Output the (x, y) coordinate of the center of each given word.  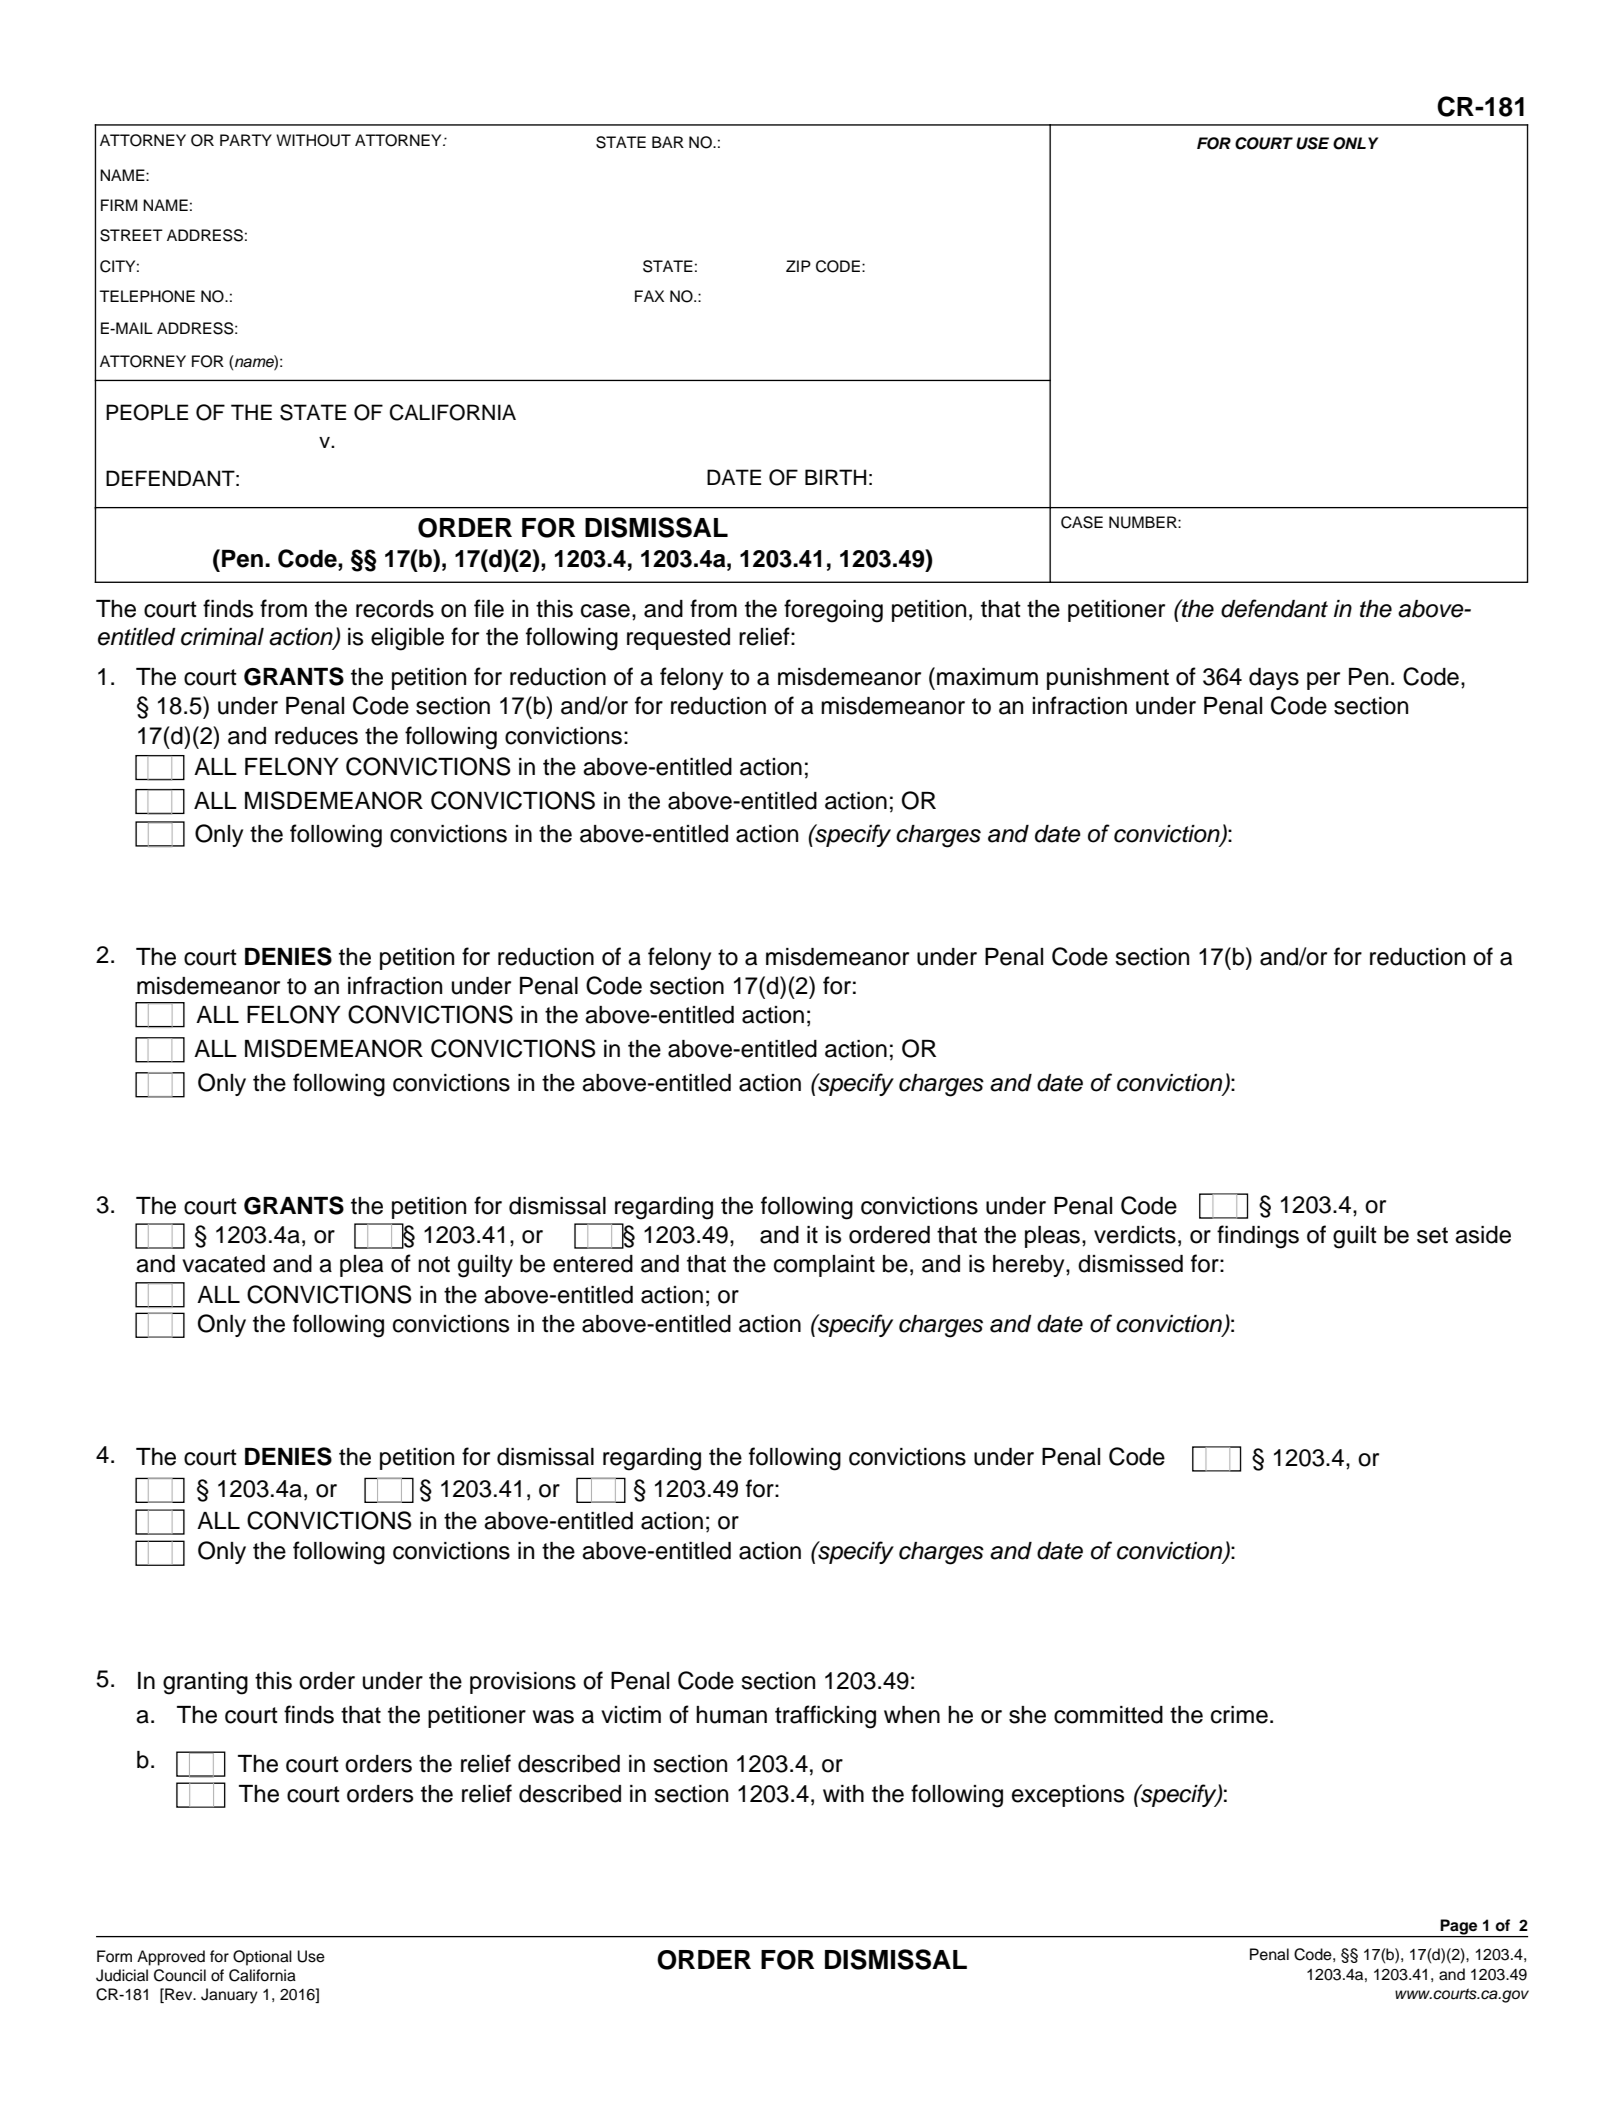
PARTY (246, 140)
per (1323, 681)
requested (678, 639)
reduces (316, 736)
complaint (824, 1266)
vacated (223, 1264)
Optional (262, 1958)
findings (1258, 1237)
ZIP (798, 266)
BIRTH (835, 477)
